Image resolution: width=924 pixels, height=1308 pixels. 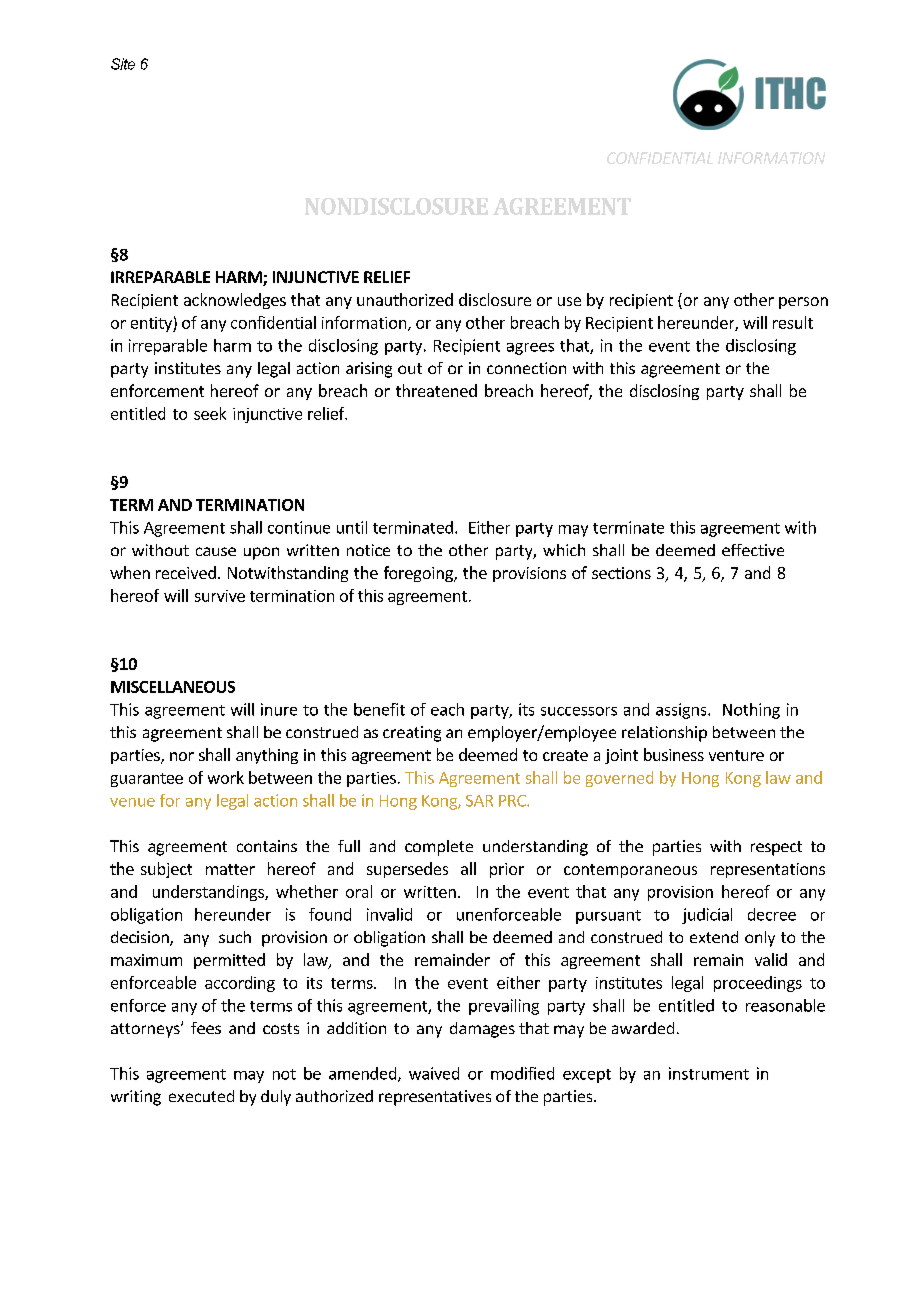 What do you see at coordinates (803, 303) in the screenshot?
I see `person` at bounding box center [803, 303].
